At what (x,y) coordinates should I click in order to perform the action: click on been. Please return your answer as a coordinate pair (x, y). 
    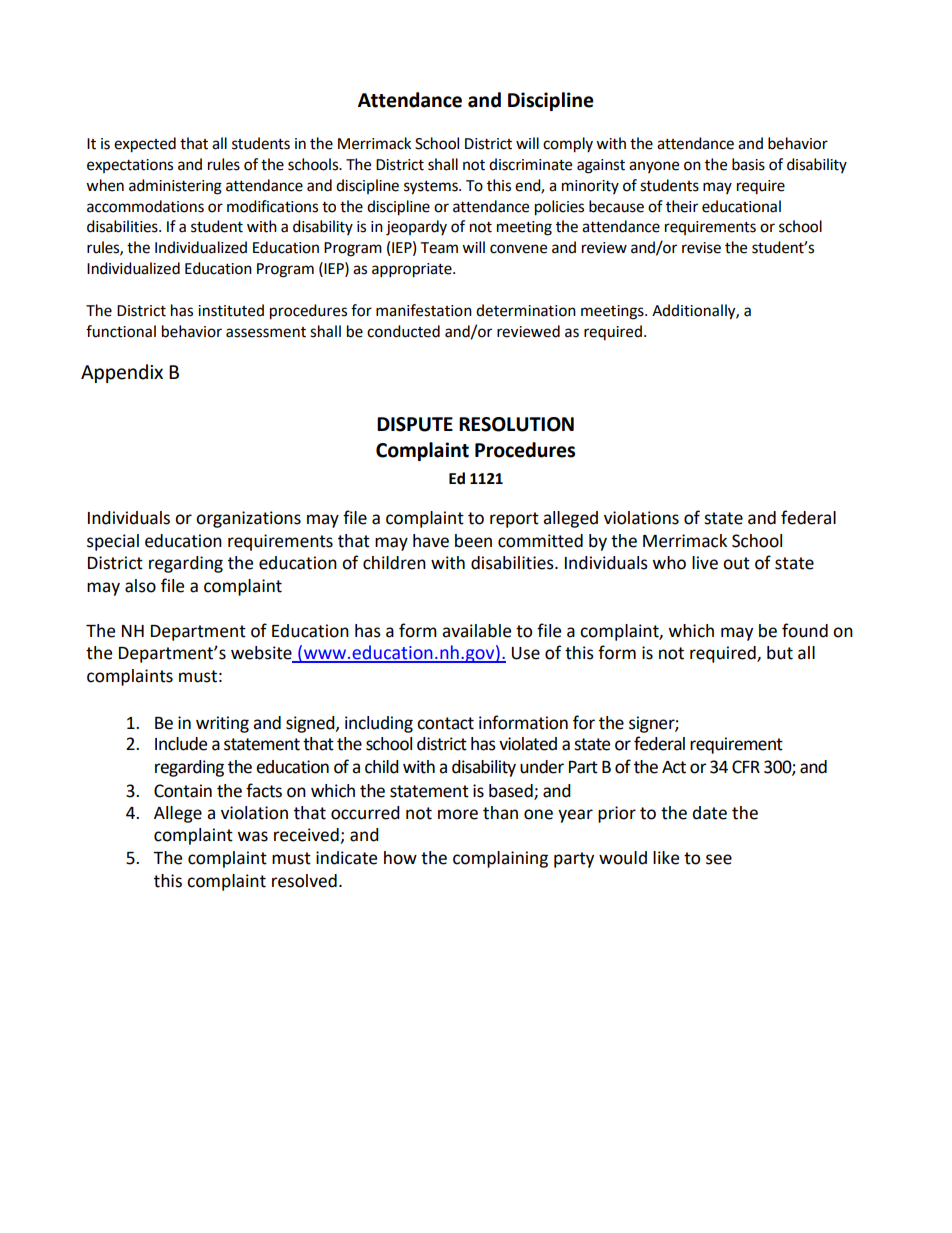
    Looking at the image, I should click on (473, 541).
